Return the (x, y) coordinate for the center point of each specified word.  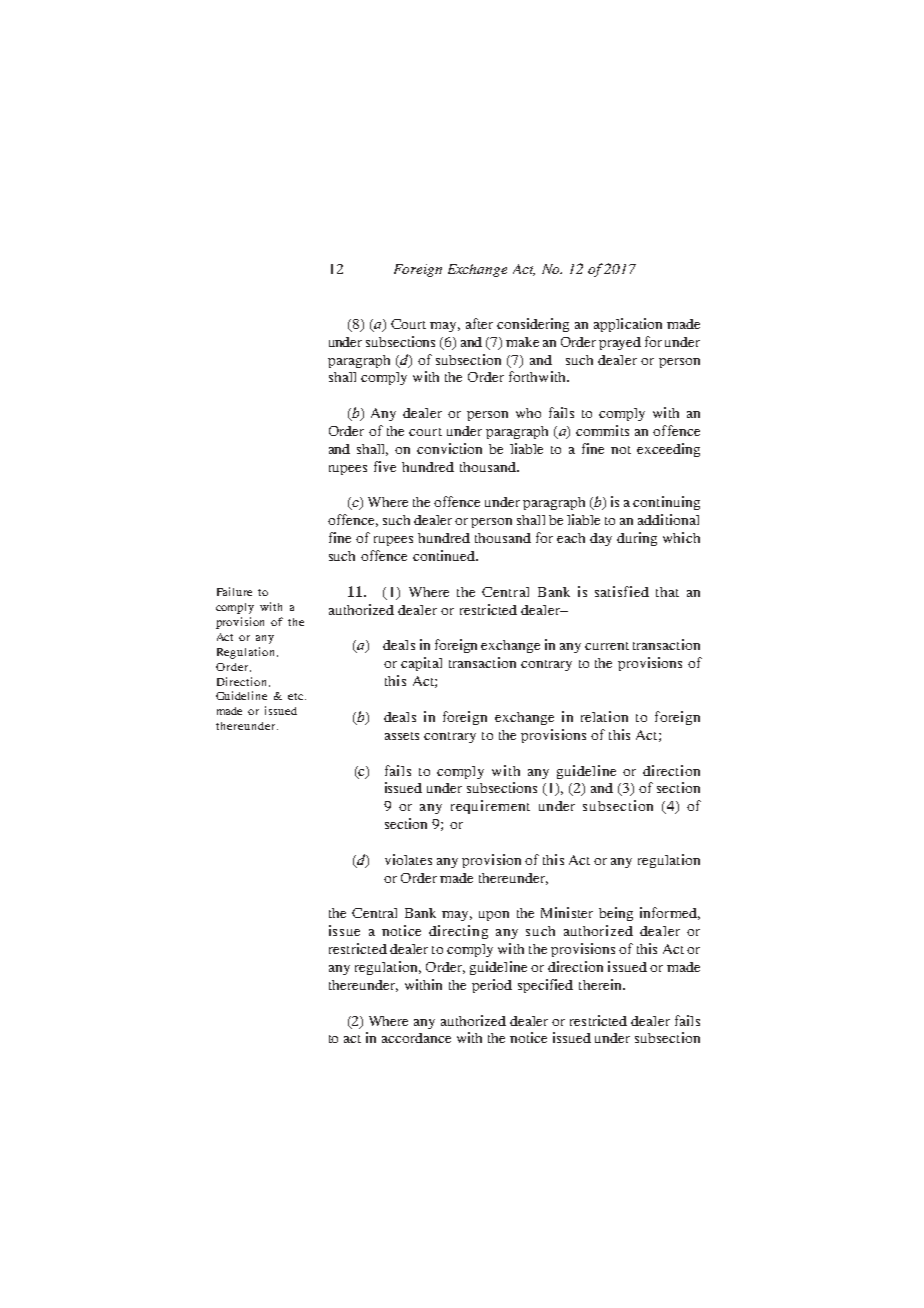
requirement (490, 807)
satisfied (622, 591)
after (479, 323)
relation (604, 716)
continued (445, 555)
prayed (620, 343)
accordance (416, 1038)
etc (295, 696)
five (385, 466)
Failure (234, 591)
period (492, 986)
